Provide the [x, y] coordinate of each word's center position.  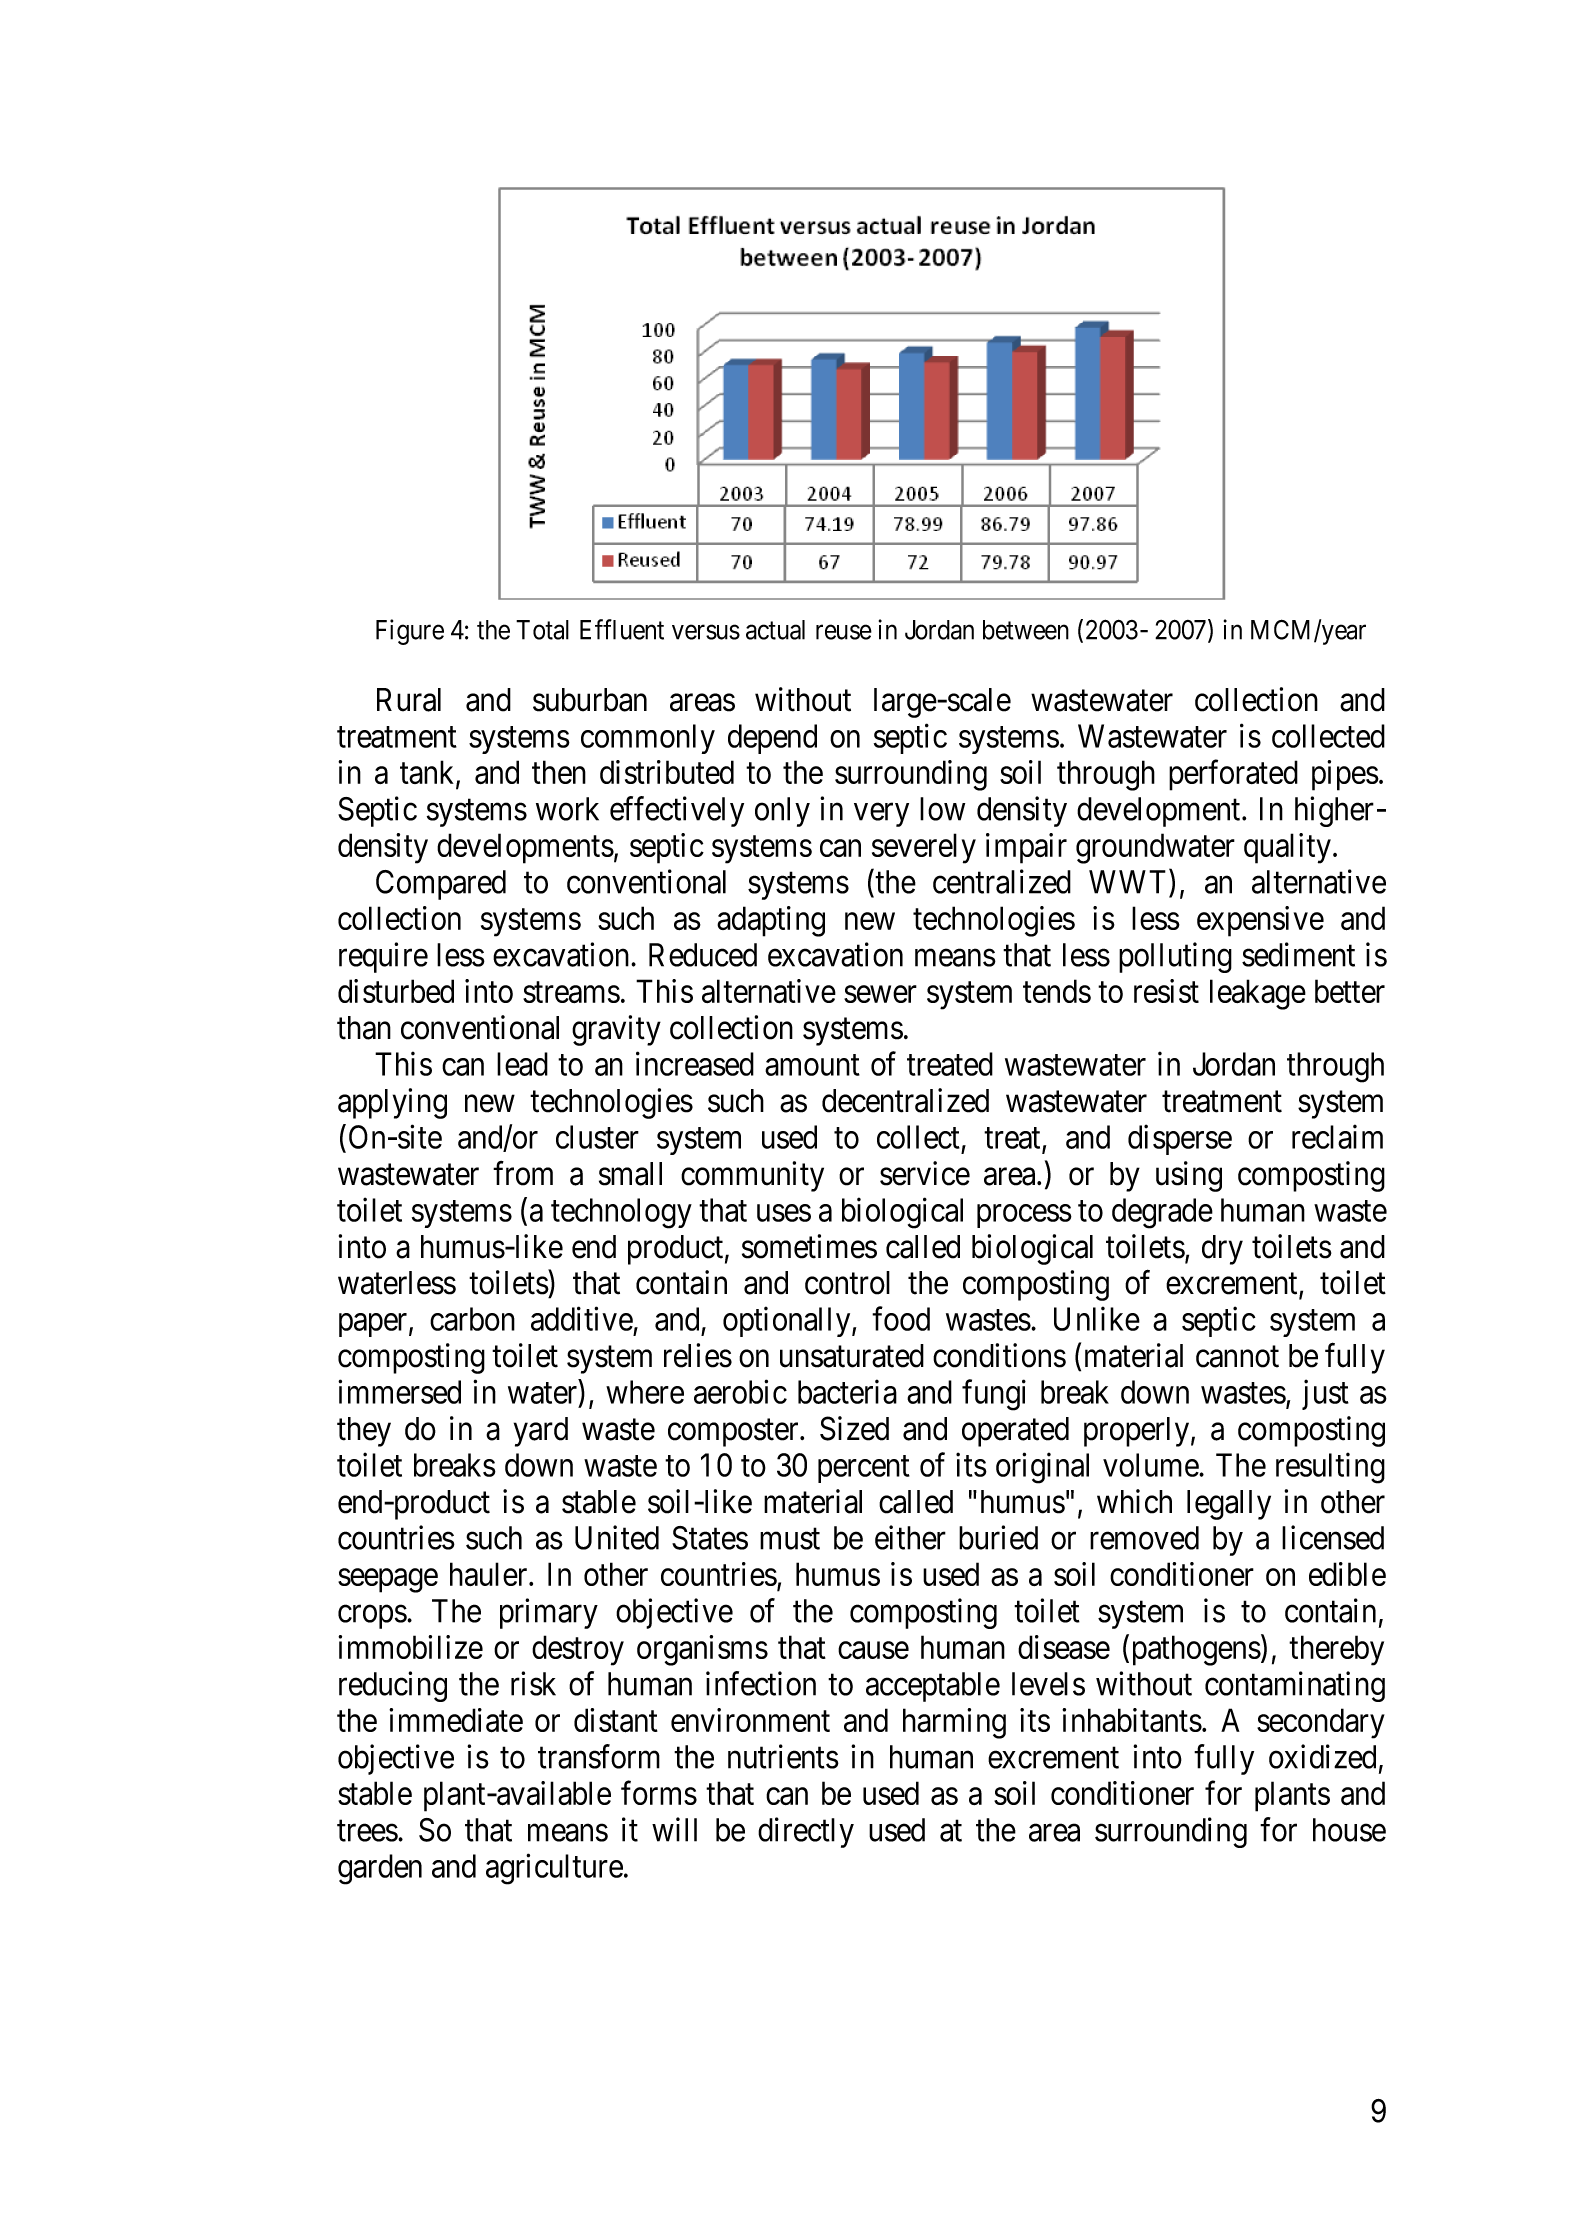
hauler [490, 1574]
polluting [1175, 957]
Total [542, 630]
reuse [844, 632]
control [847, 1283]
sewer [880, 994]
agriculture [554, 1869]
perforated [1233, 775]
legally [1229, 1505]
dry [1222, 1250]
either [910, 1537]
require [383, 957]
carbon [472, 1319]
